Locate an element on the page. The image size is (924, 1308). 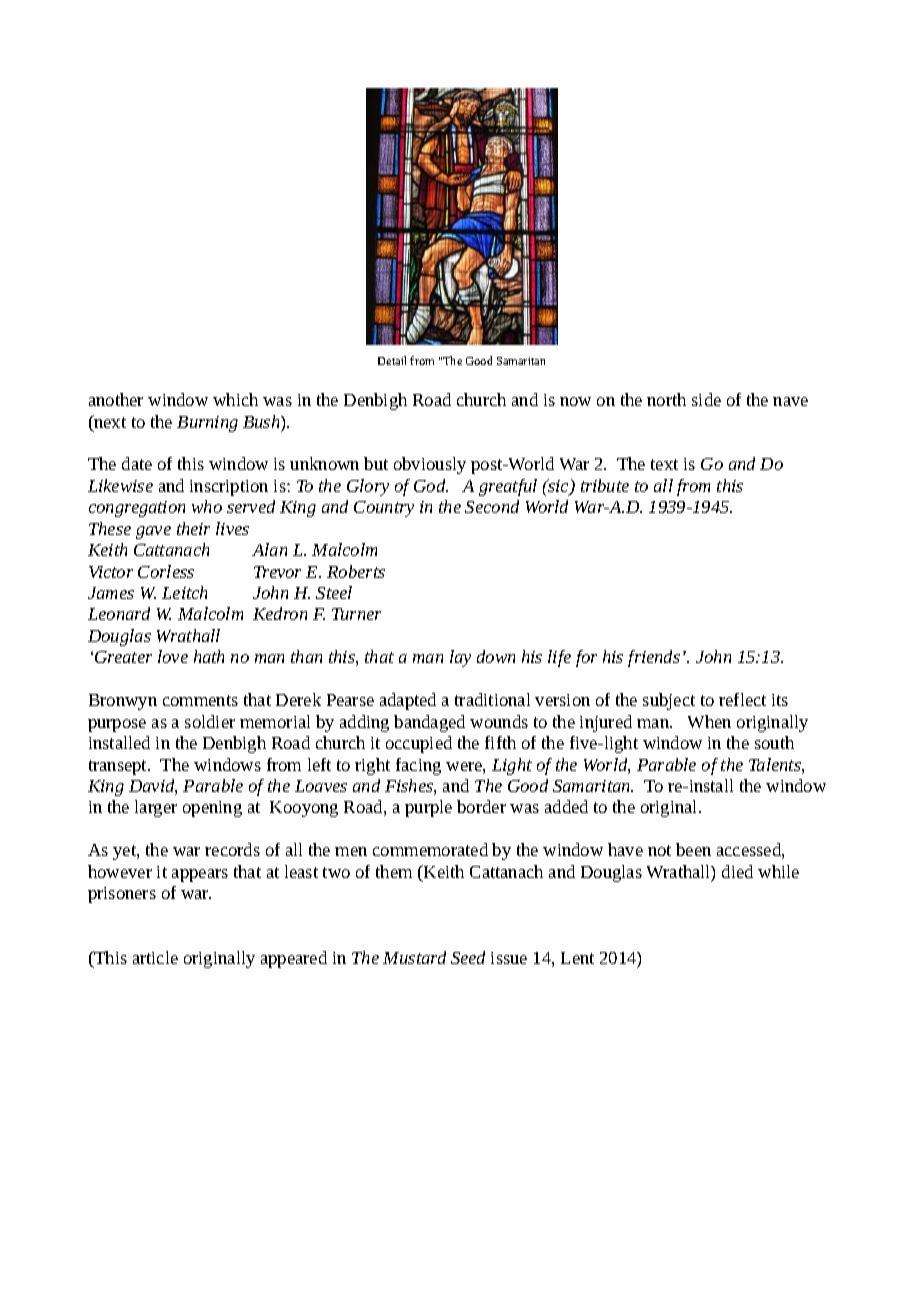
Seed is located at coordinates (468, 957).
